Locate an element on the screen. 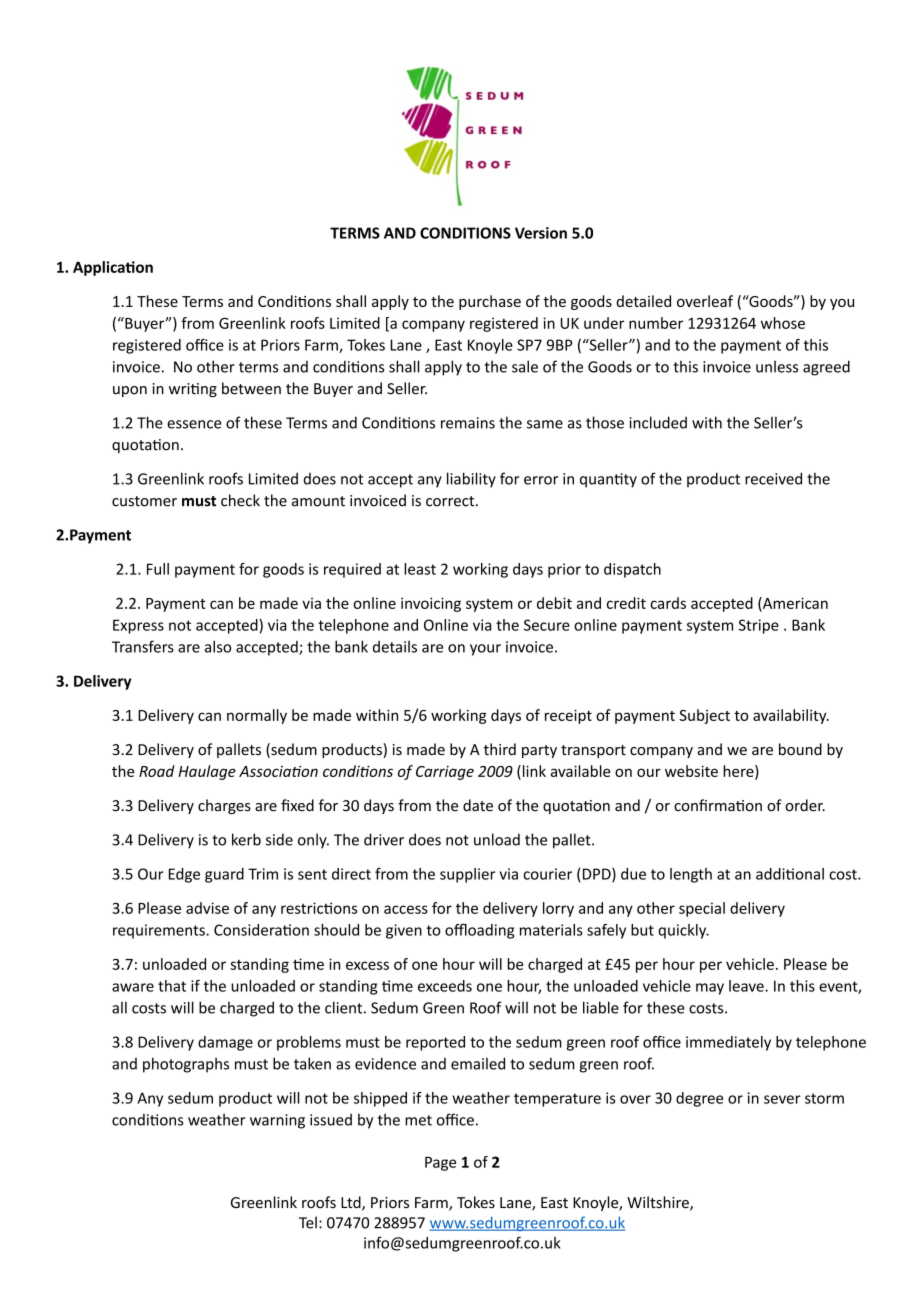 Image resolution: width=924 pixels, height=1308 pixels. third is located at coordinates (500, 749).
